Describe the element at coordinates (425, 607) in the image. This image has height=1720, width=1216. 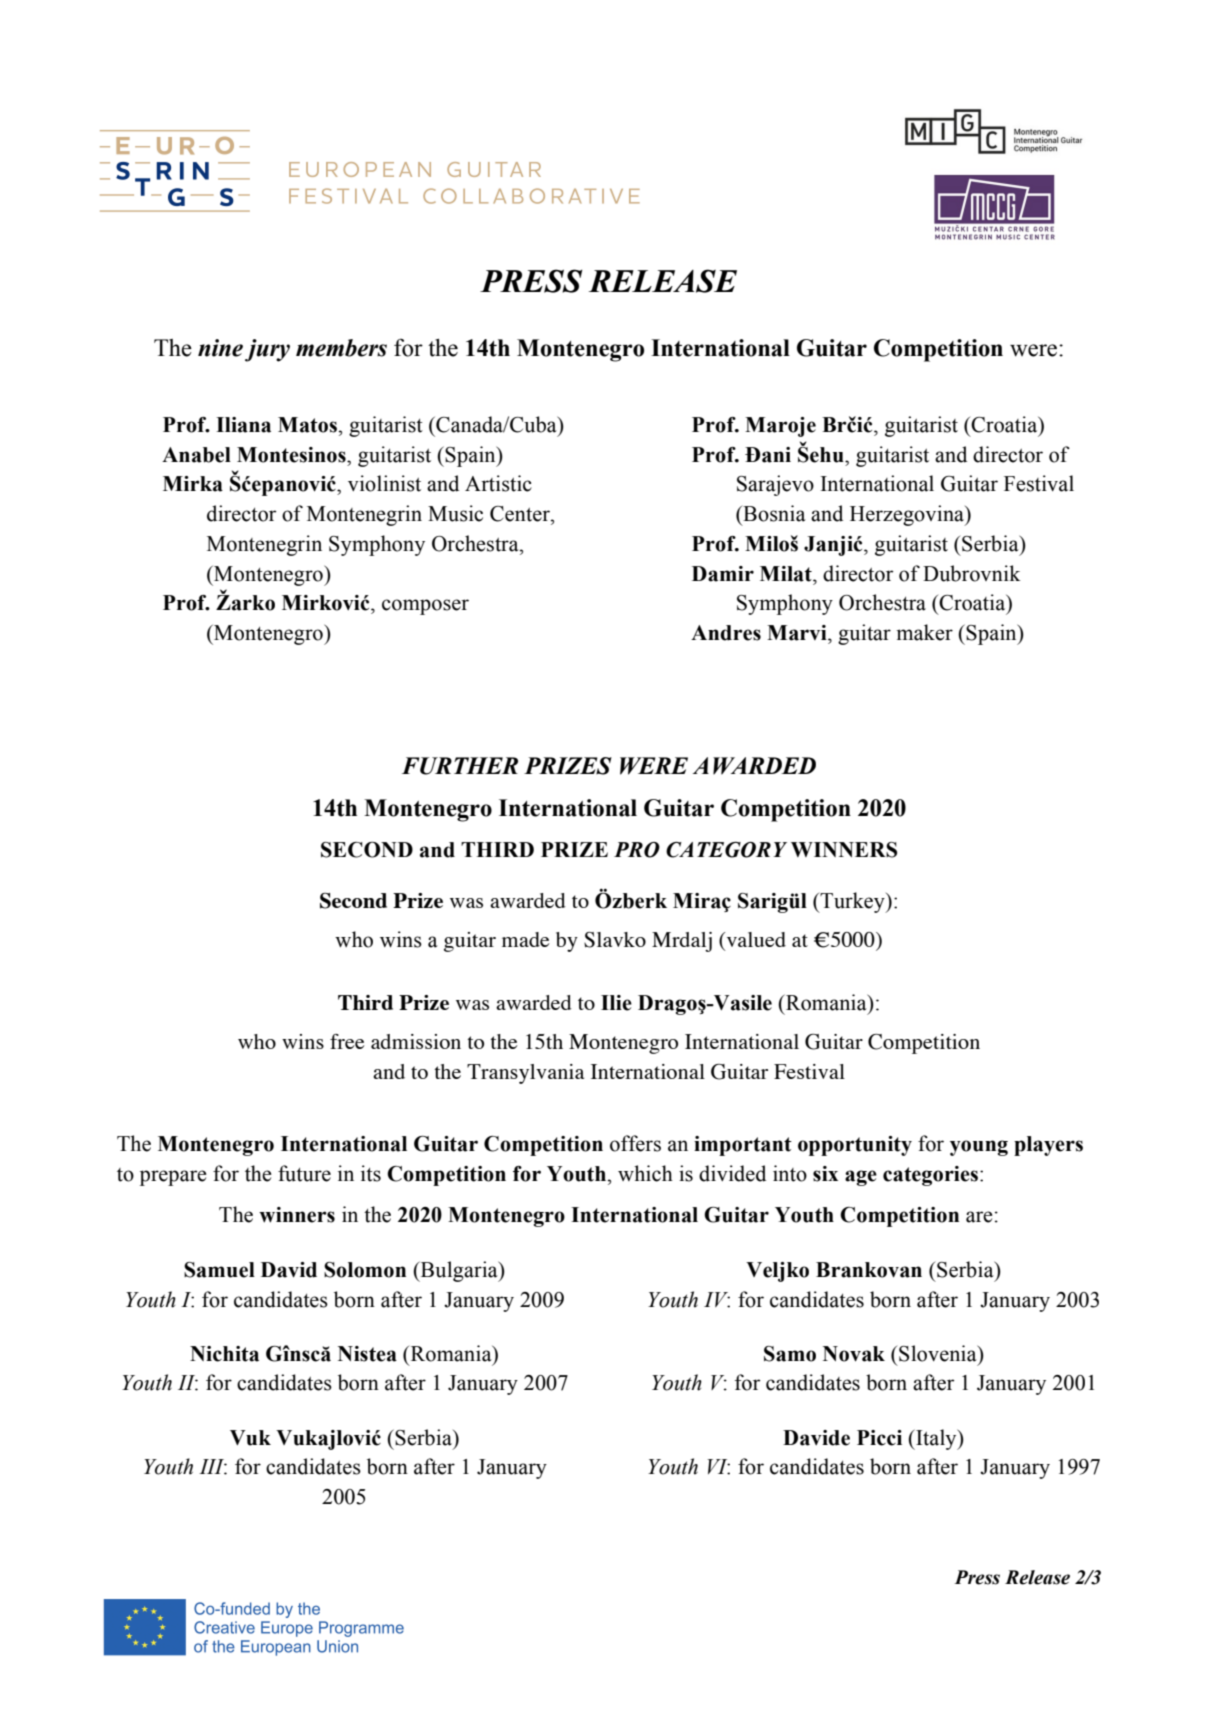
I see `composer` at that location.
